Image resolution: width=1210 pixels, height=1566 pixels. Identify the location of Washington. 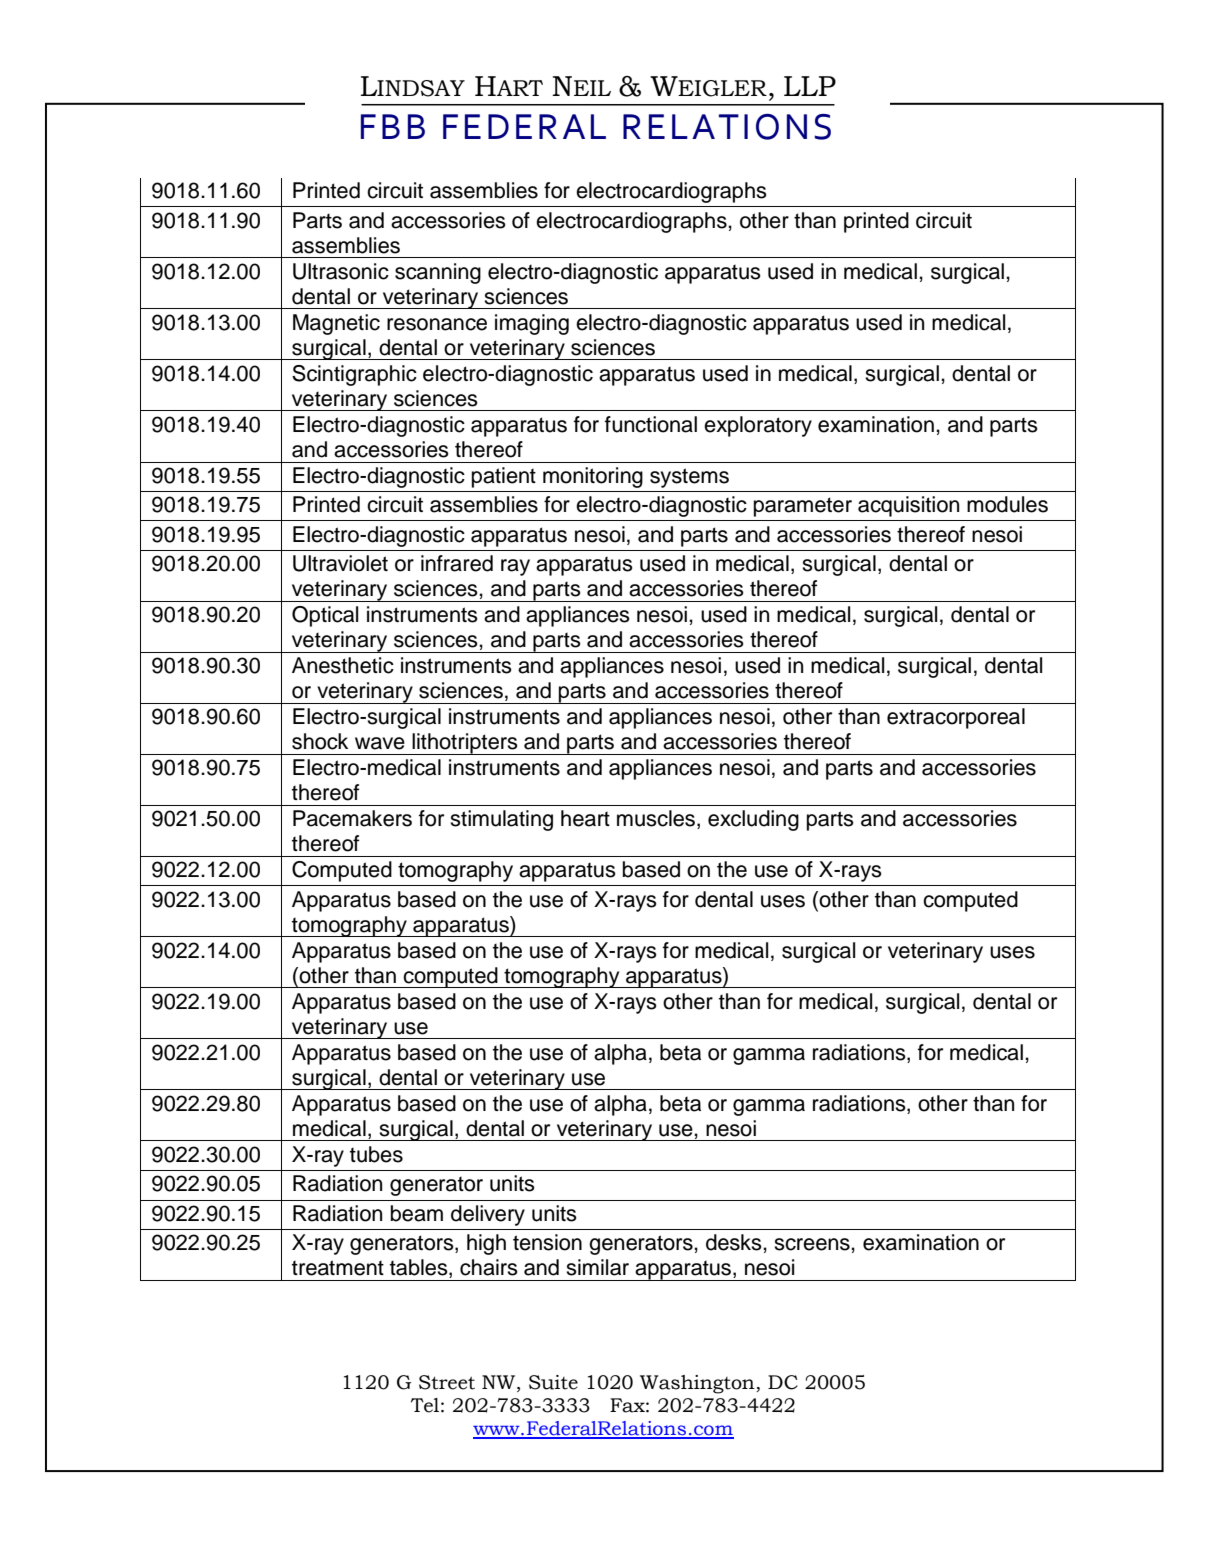
(698, 1384).
